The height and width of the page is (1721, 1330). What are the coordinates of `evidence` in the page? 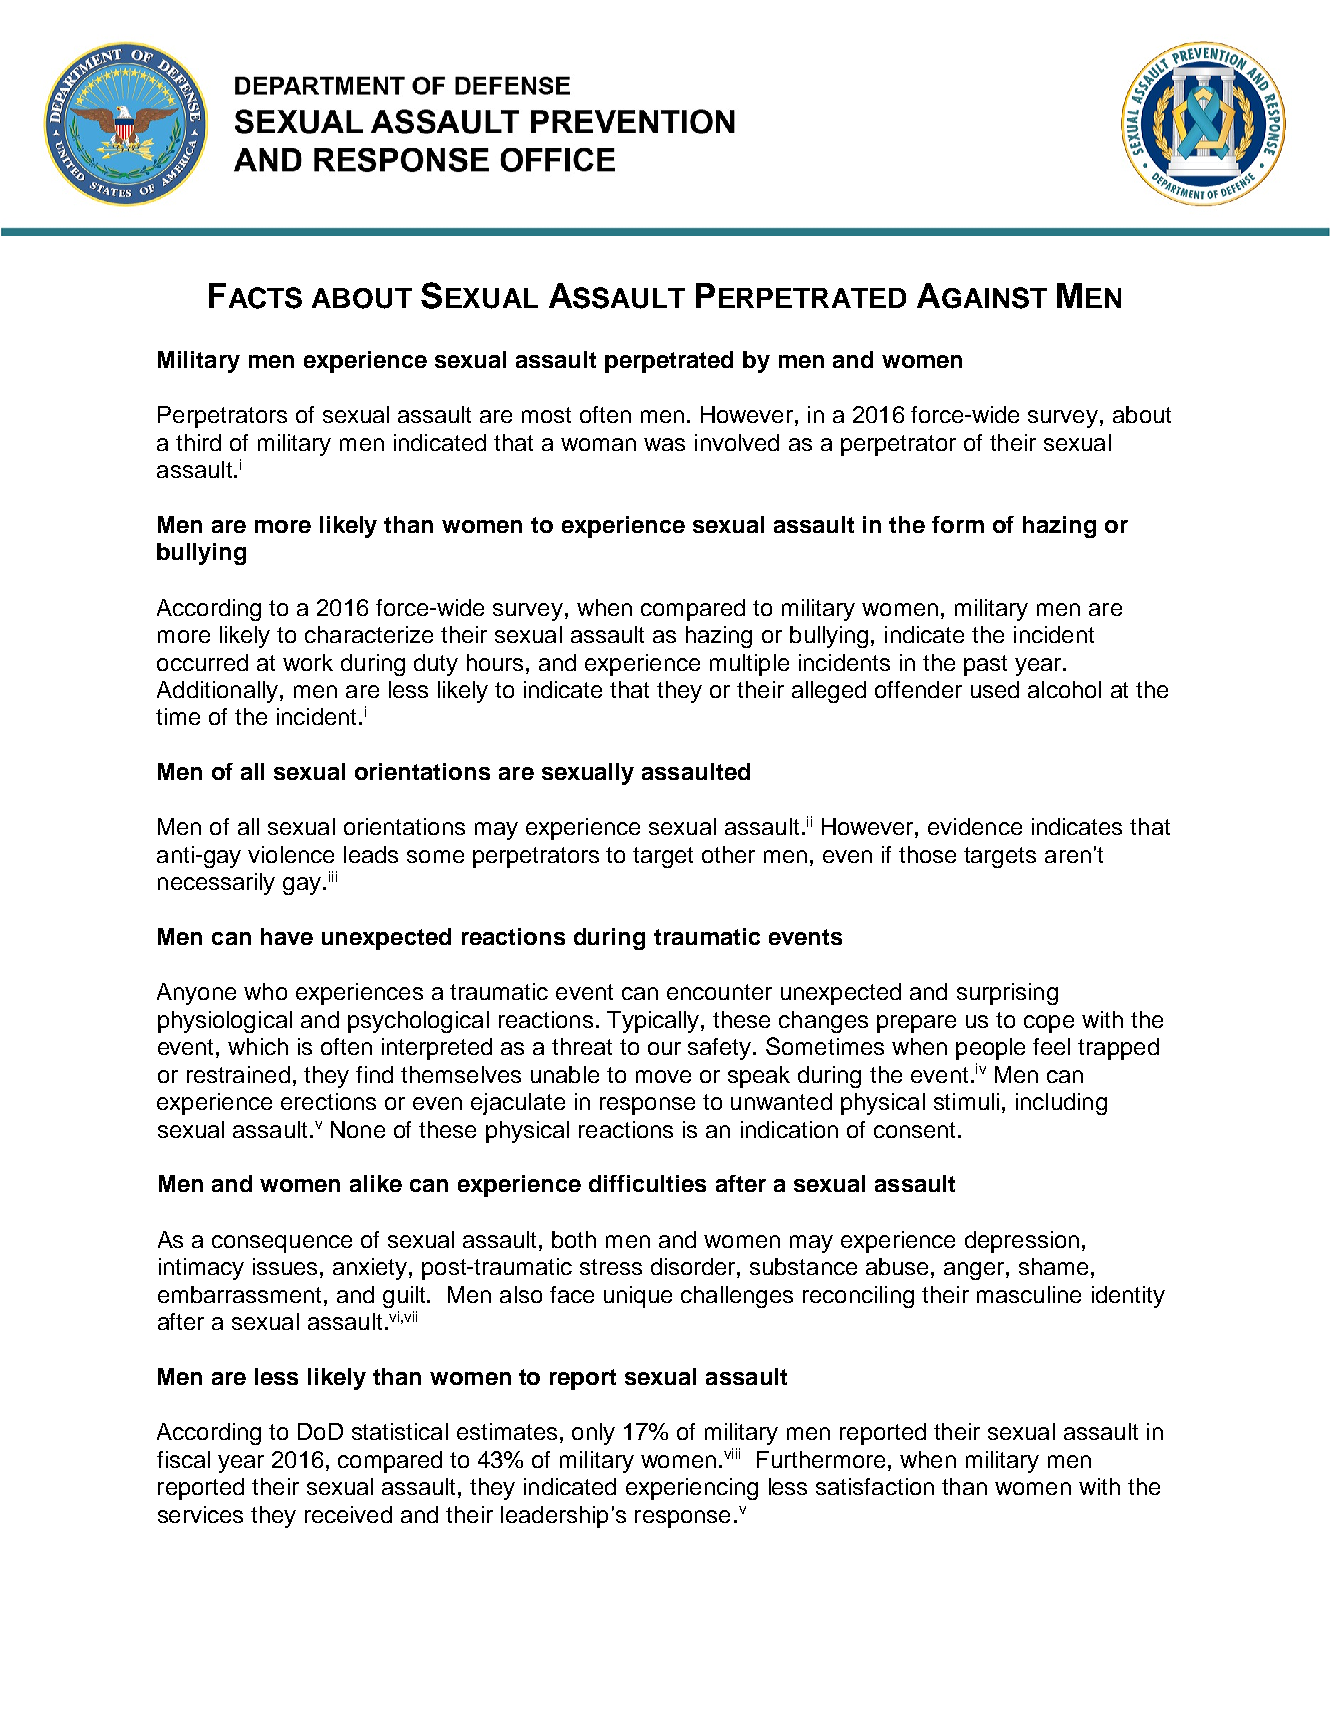 It's located at (975, 826).
